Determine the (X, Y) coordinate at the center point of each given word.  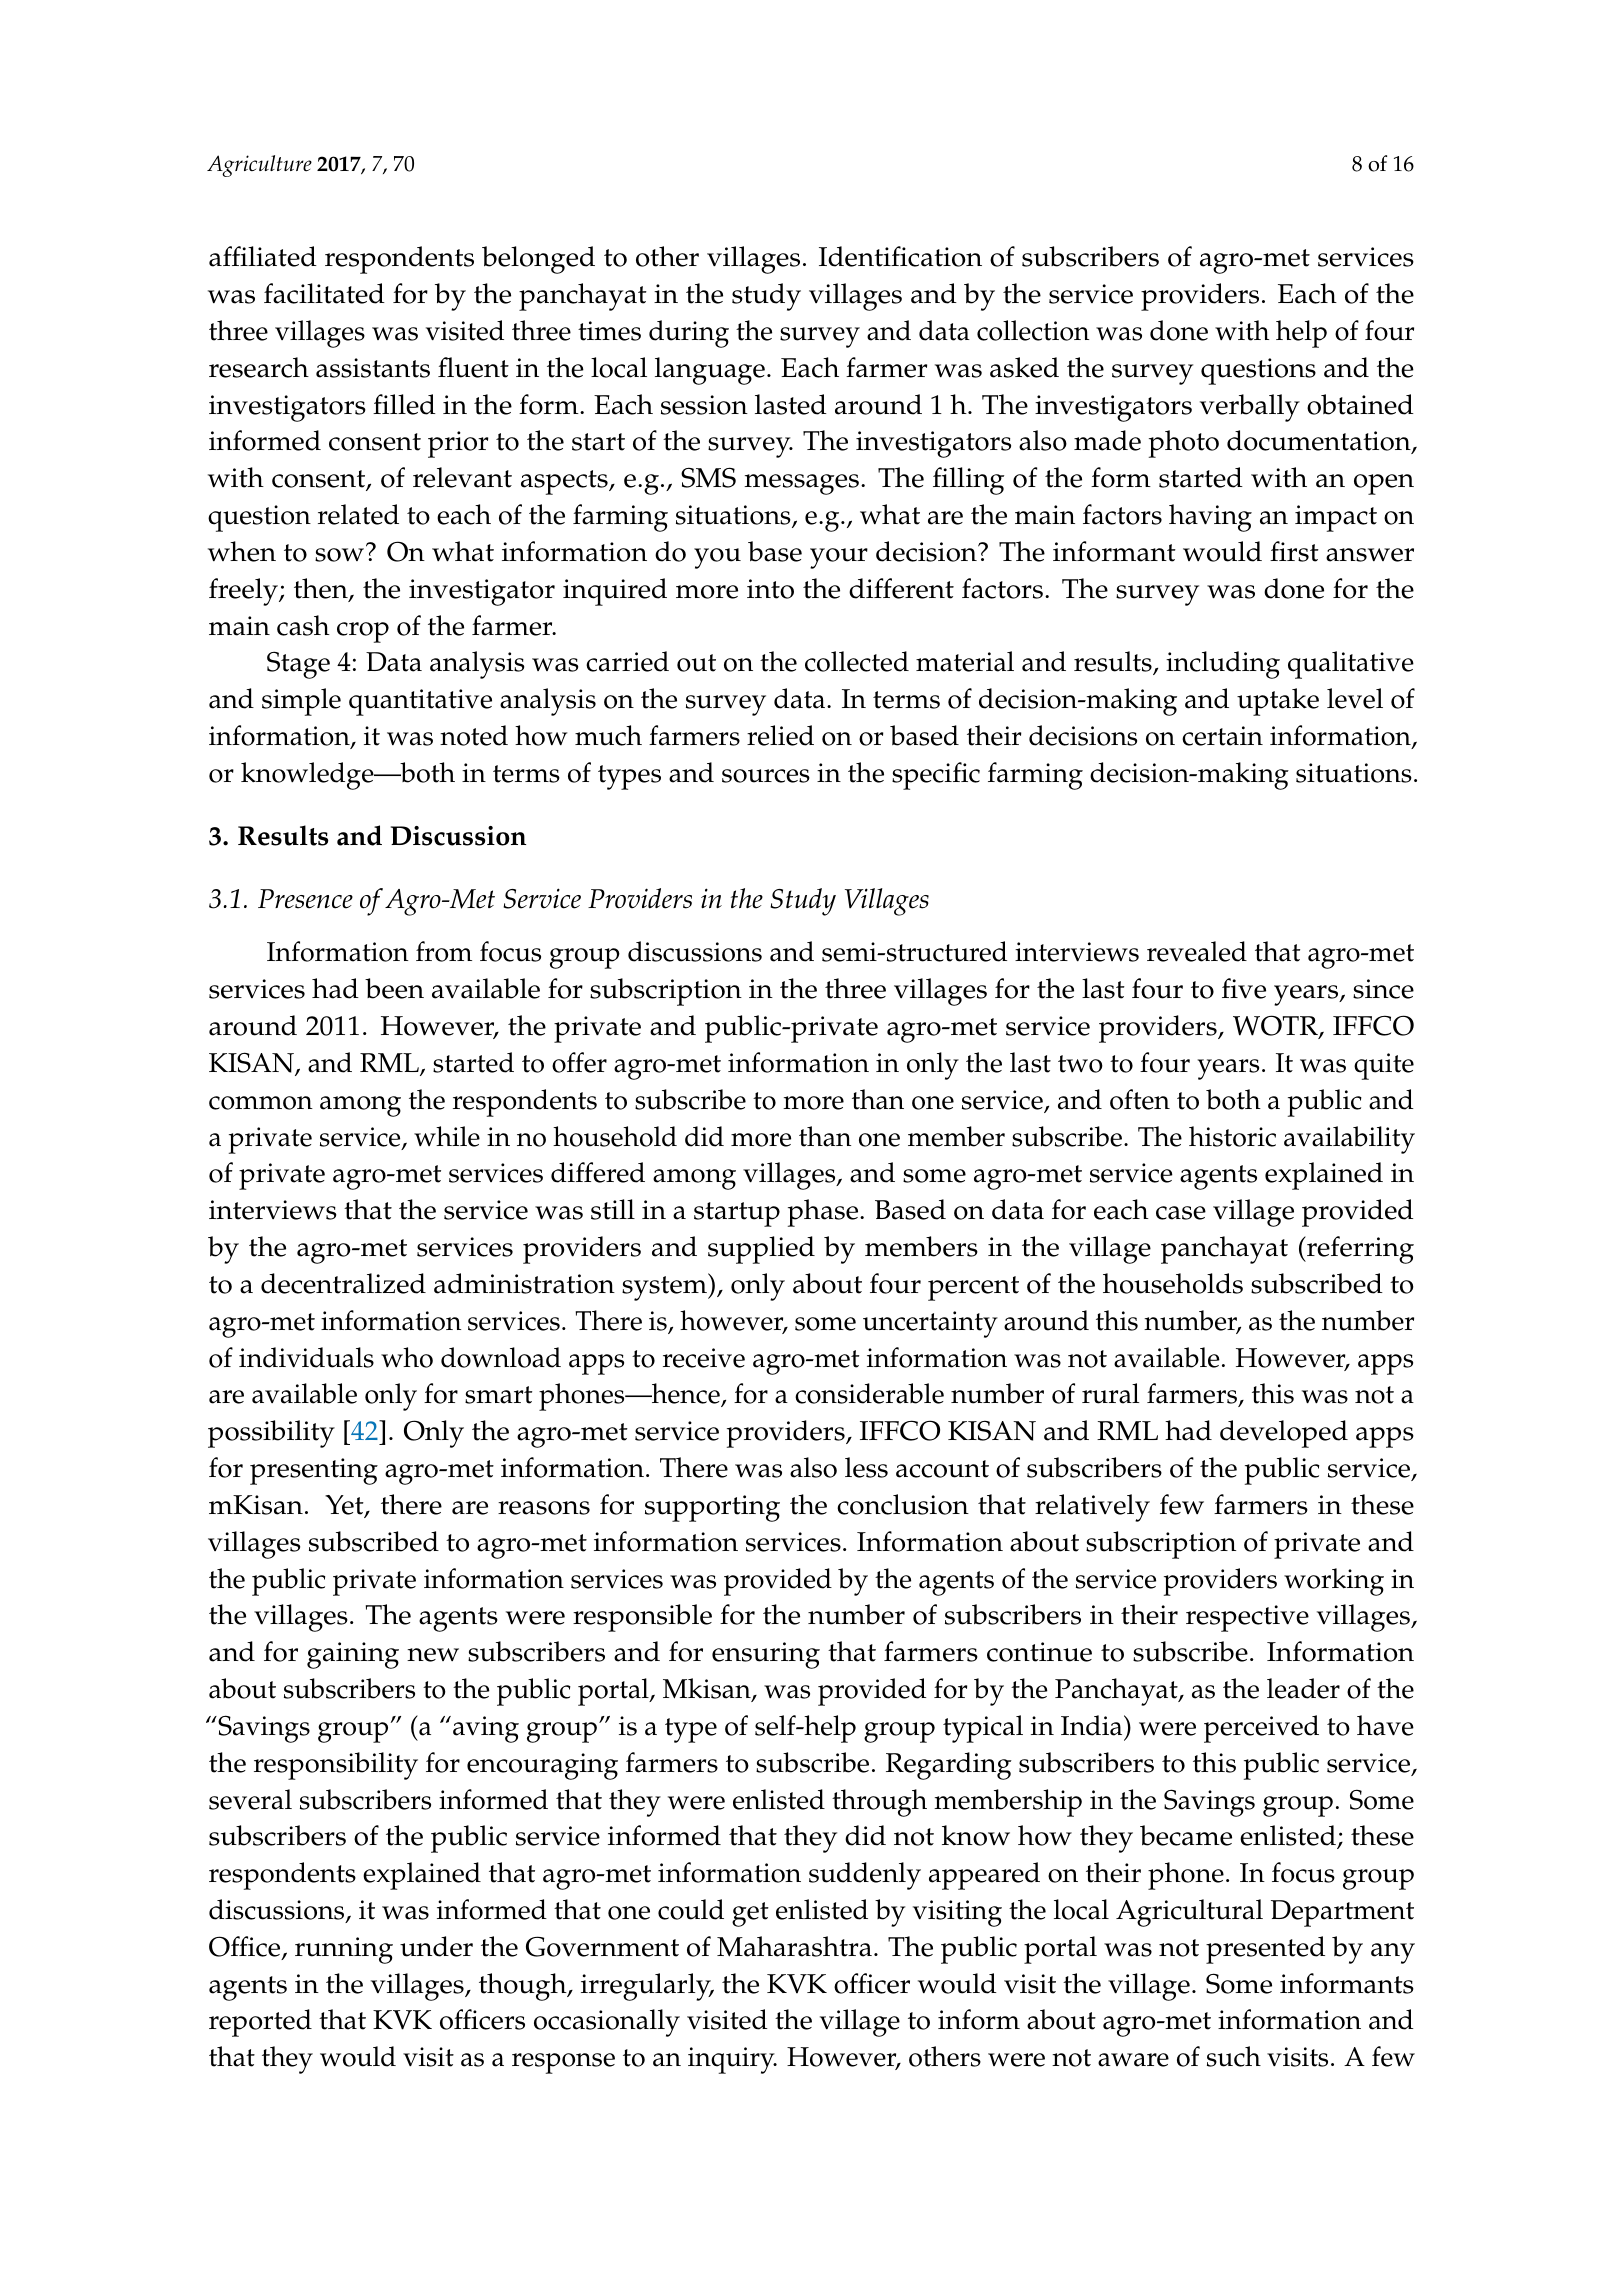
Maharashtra (794, 1946)
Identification (900, 256)
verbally (1250, 408)
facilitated (324, 293)
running (344, 1950)
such (1234, 2056)
